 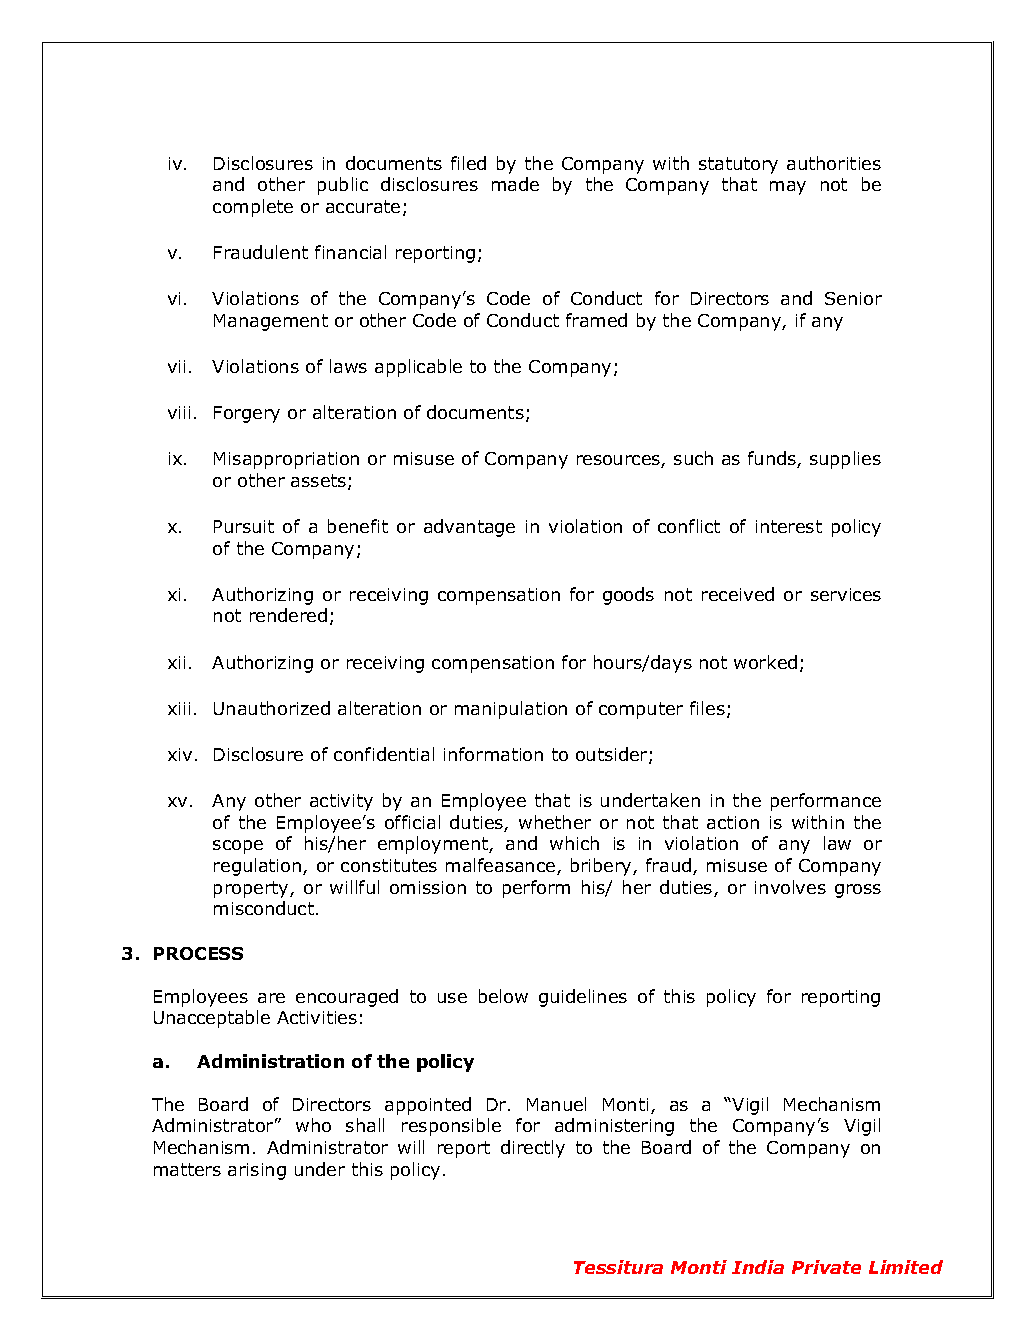 I want to click on property, so click(x=252, y=889).
